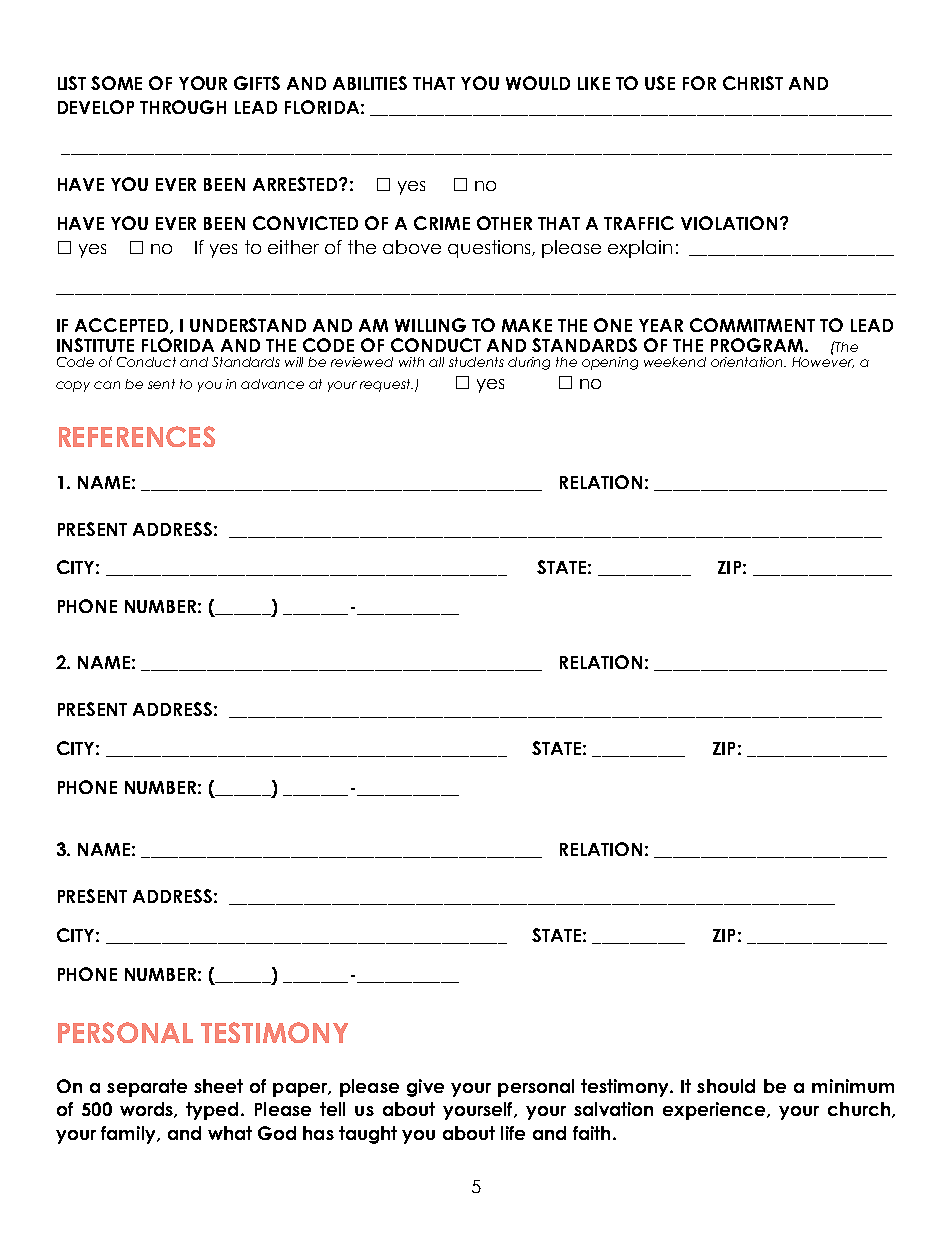 The width and height of the screenshot is (952, 1233). Describe the element at coordinates (425, 1088) in the screenshot. I see `give` at that location.
